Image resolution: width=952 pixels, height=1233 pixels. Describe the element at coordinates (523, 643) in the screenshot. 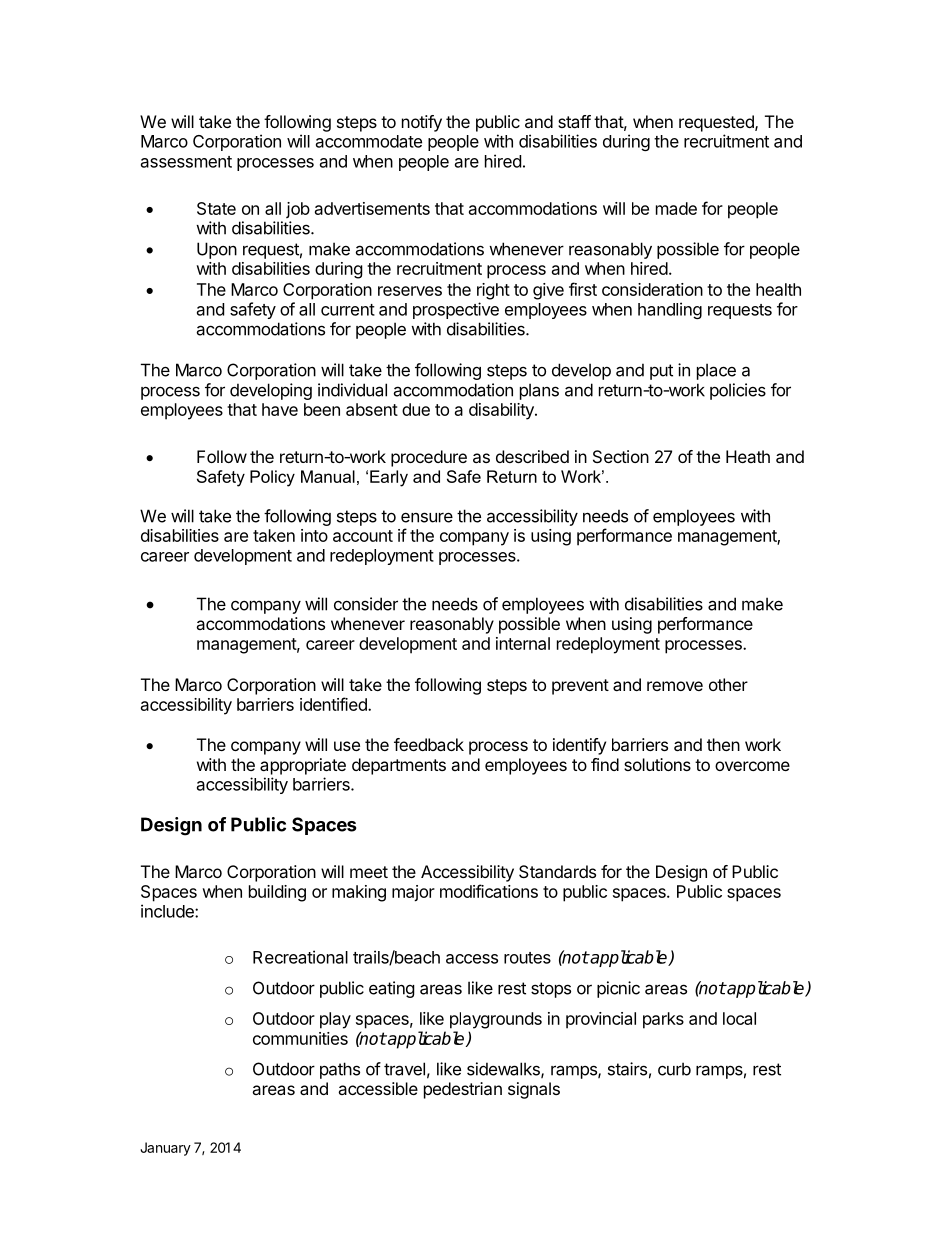

I see `internal` at that location.
